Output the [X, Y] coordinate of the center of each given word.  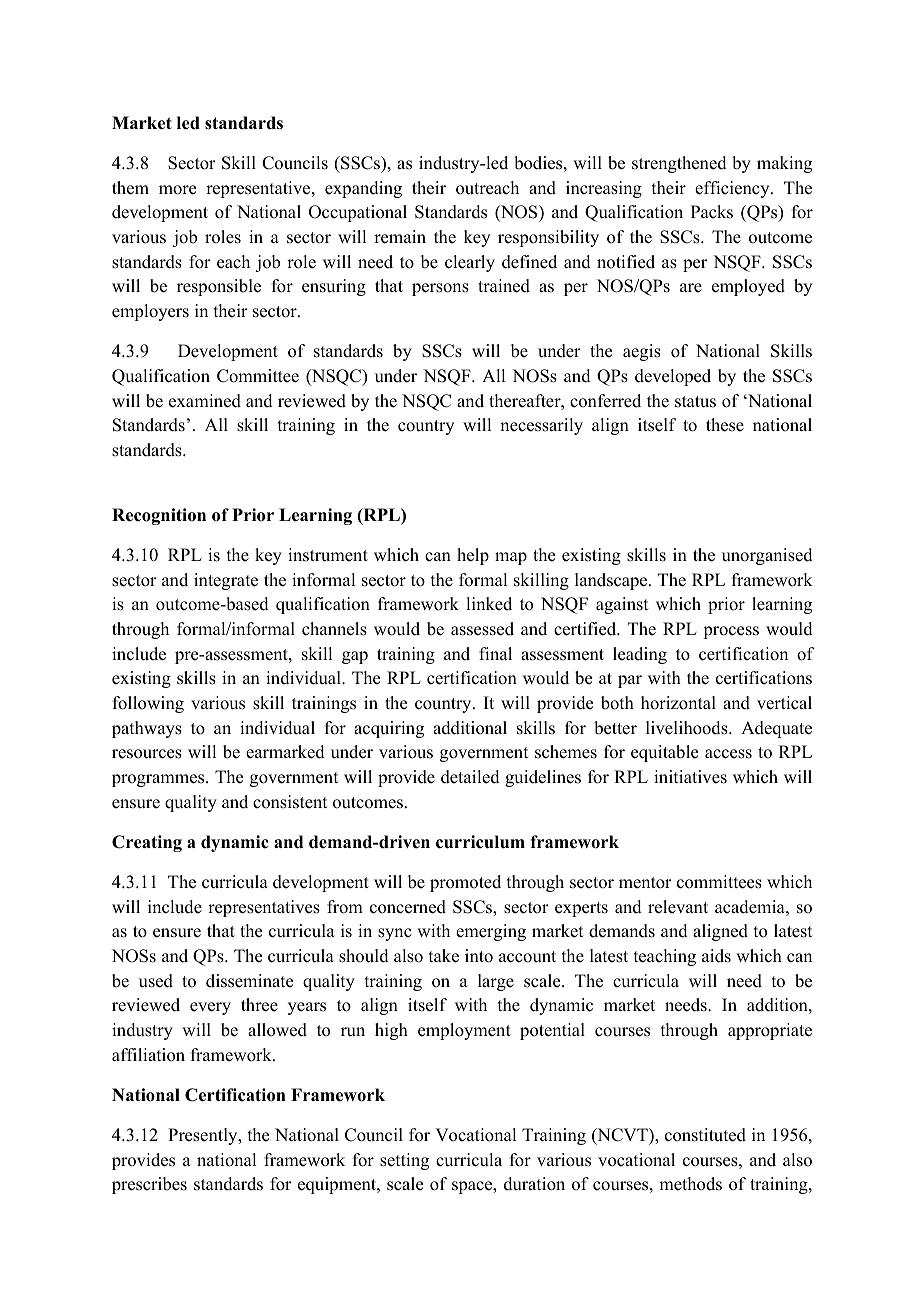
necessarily [541, 426]
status [695, 402]
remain [400, 237]
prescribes [149, 1185]
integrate [226, 581]
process [731, 632]
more [177, 190]
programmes [159, 780]
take [444, 956]
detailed [470, 777]
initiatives [690, 777]
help [473, 556]
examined [205, 401]
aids [716, 956]
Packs [712, 212]
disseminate [249, 981]
